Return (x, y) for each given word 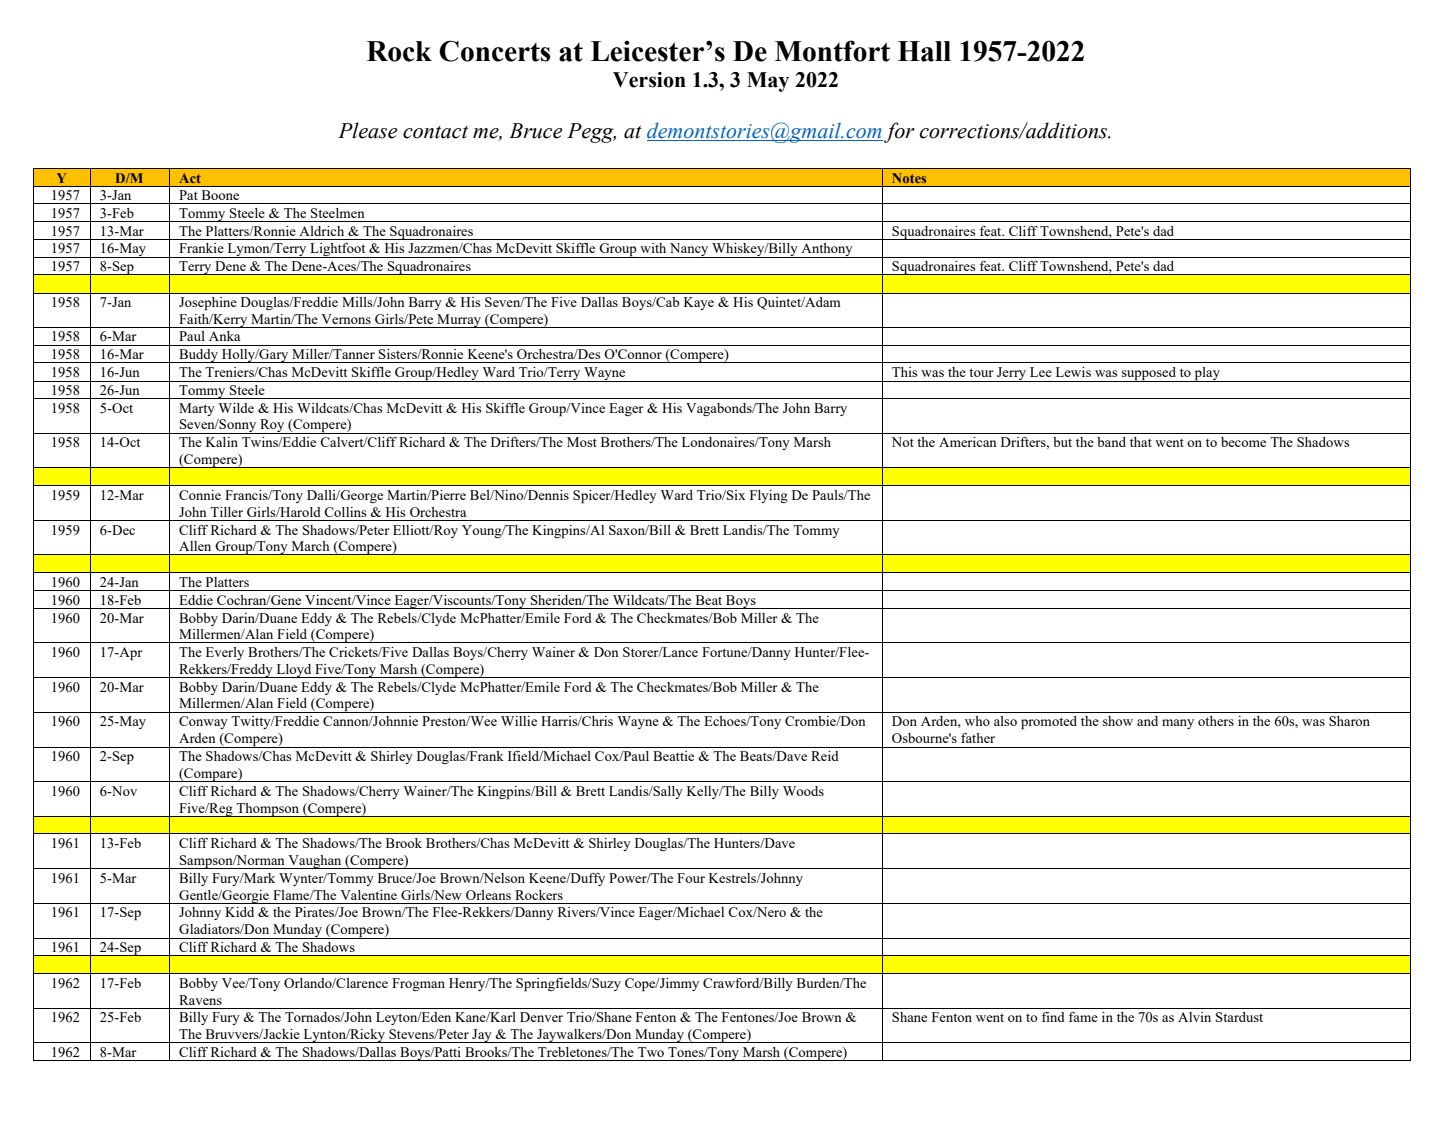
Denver (541, 1017)
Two (651, 1052)
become (1243, 442)
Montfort (832, 51)
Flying (769, 496)
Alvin (1194, 1017)
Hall (924, 51)
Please (368, 130)
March (310, 546)
